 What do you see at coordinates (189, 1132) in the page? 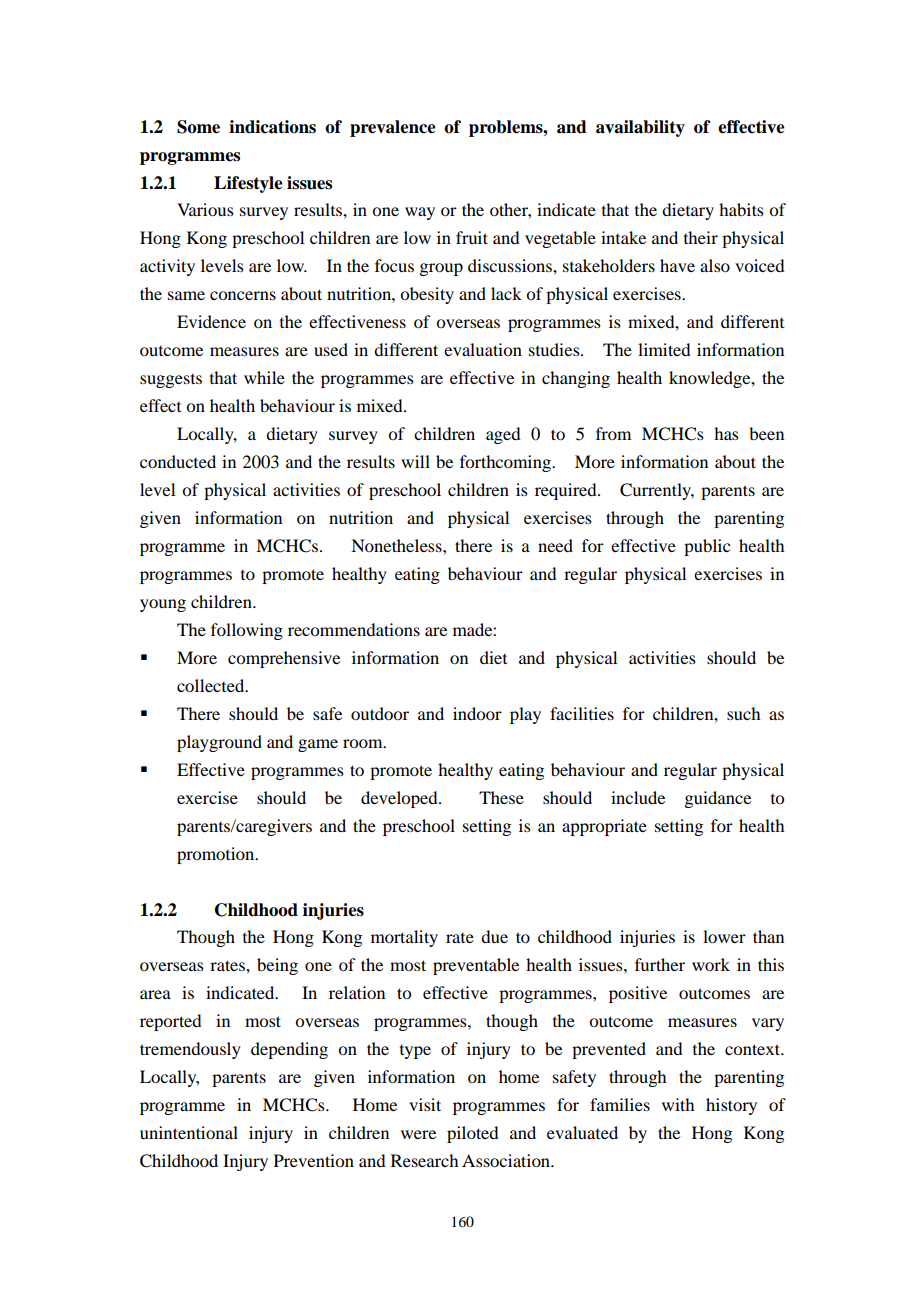
I see `unintentional` at bounding box center [189, 1132].
